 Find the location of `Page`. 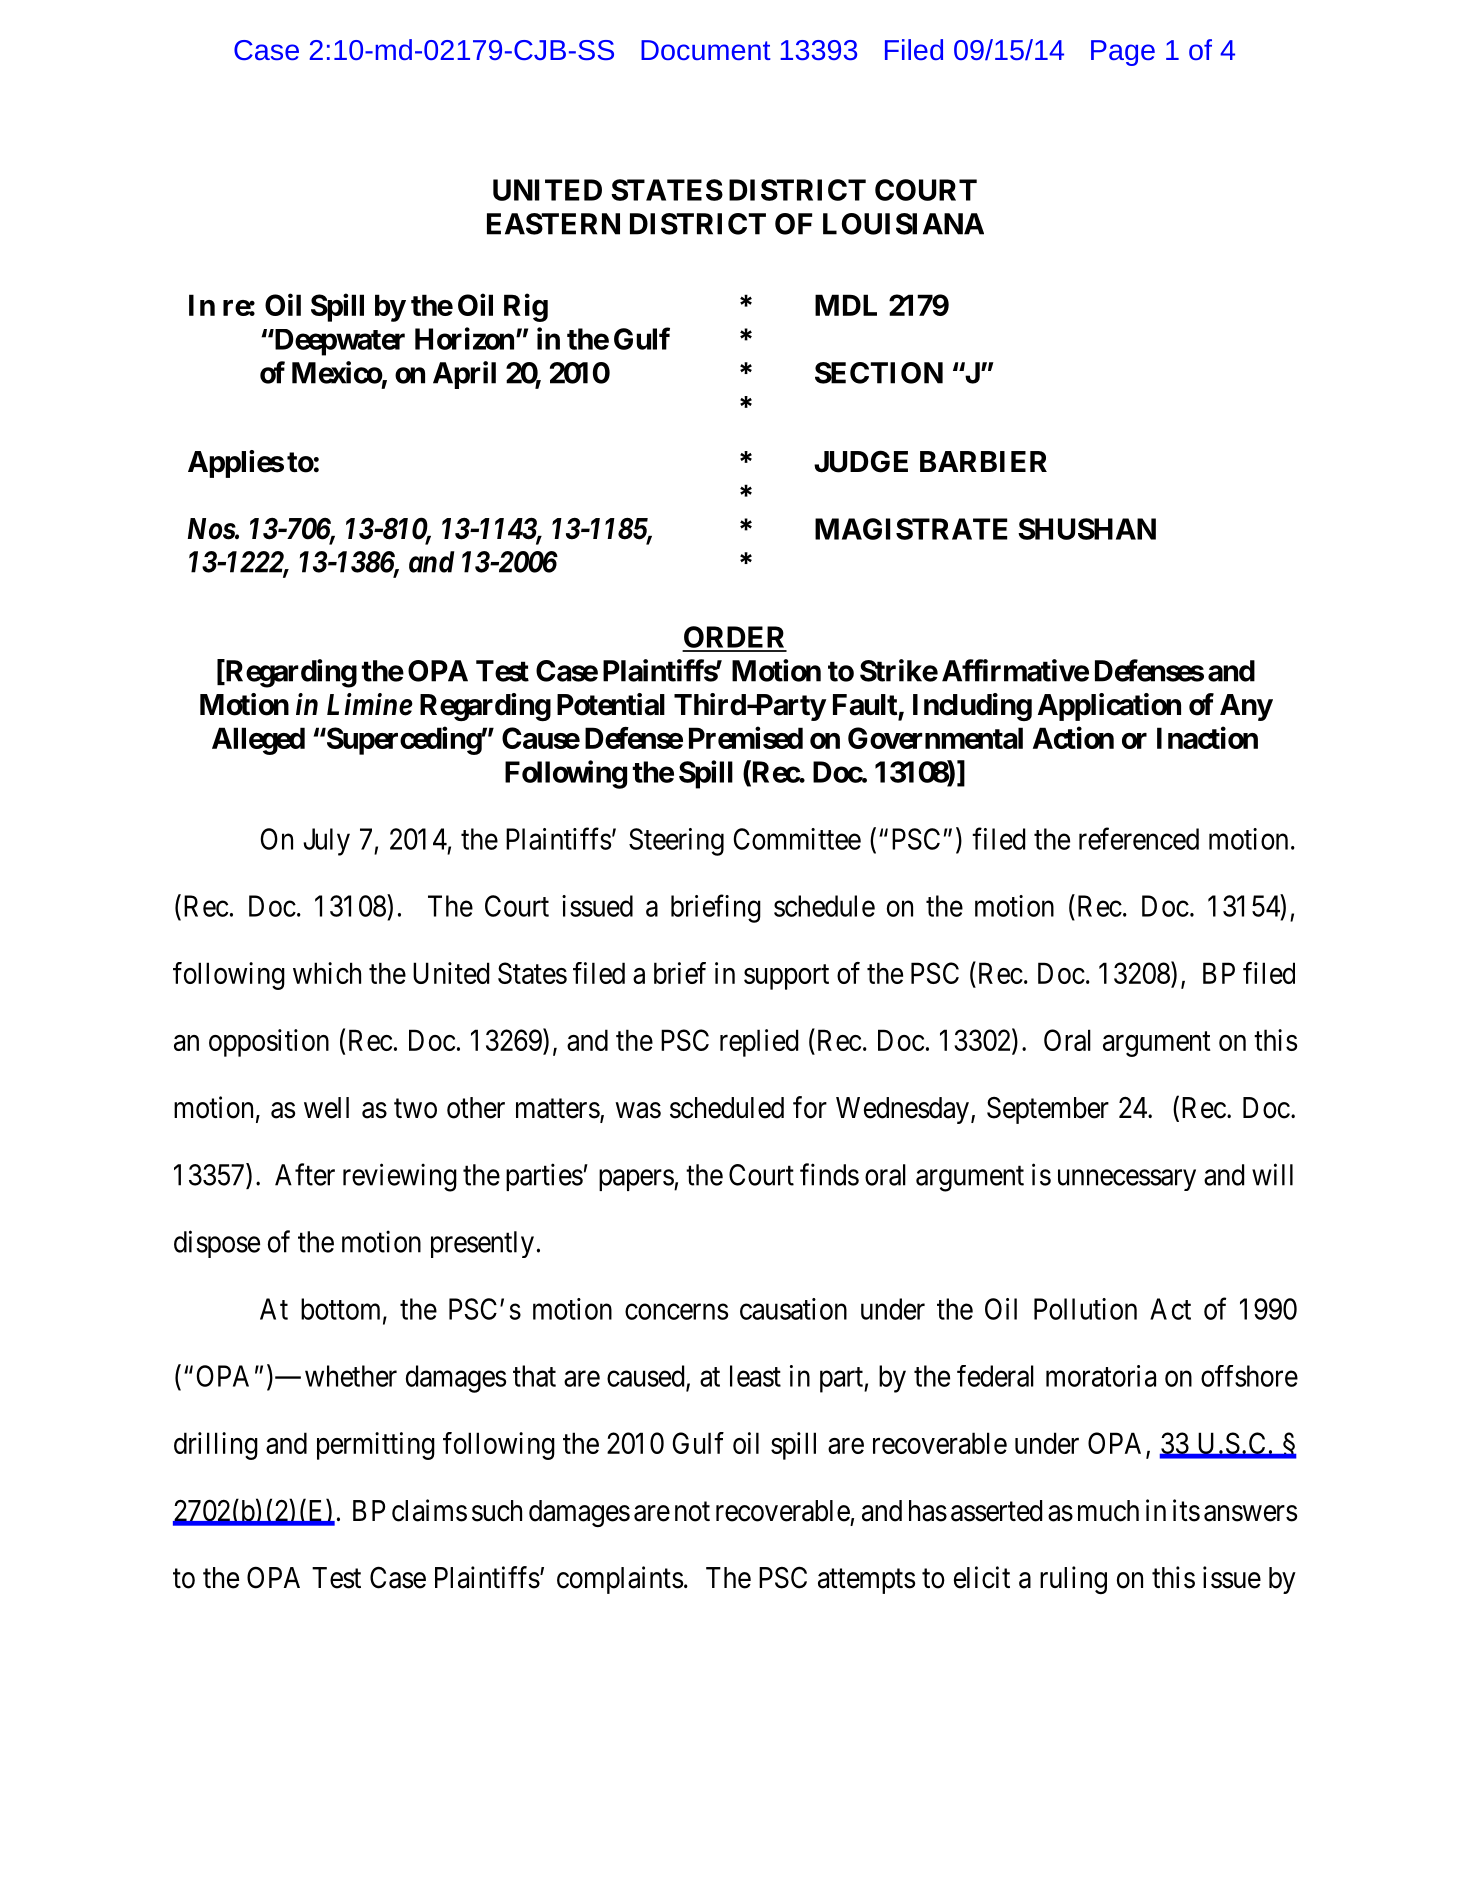

Page is located at coordinates (1123, 53).
